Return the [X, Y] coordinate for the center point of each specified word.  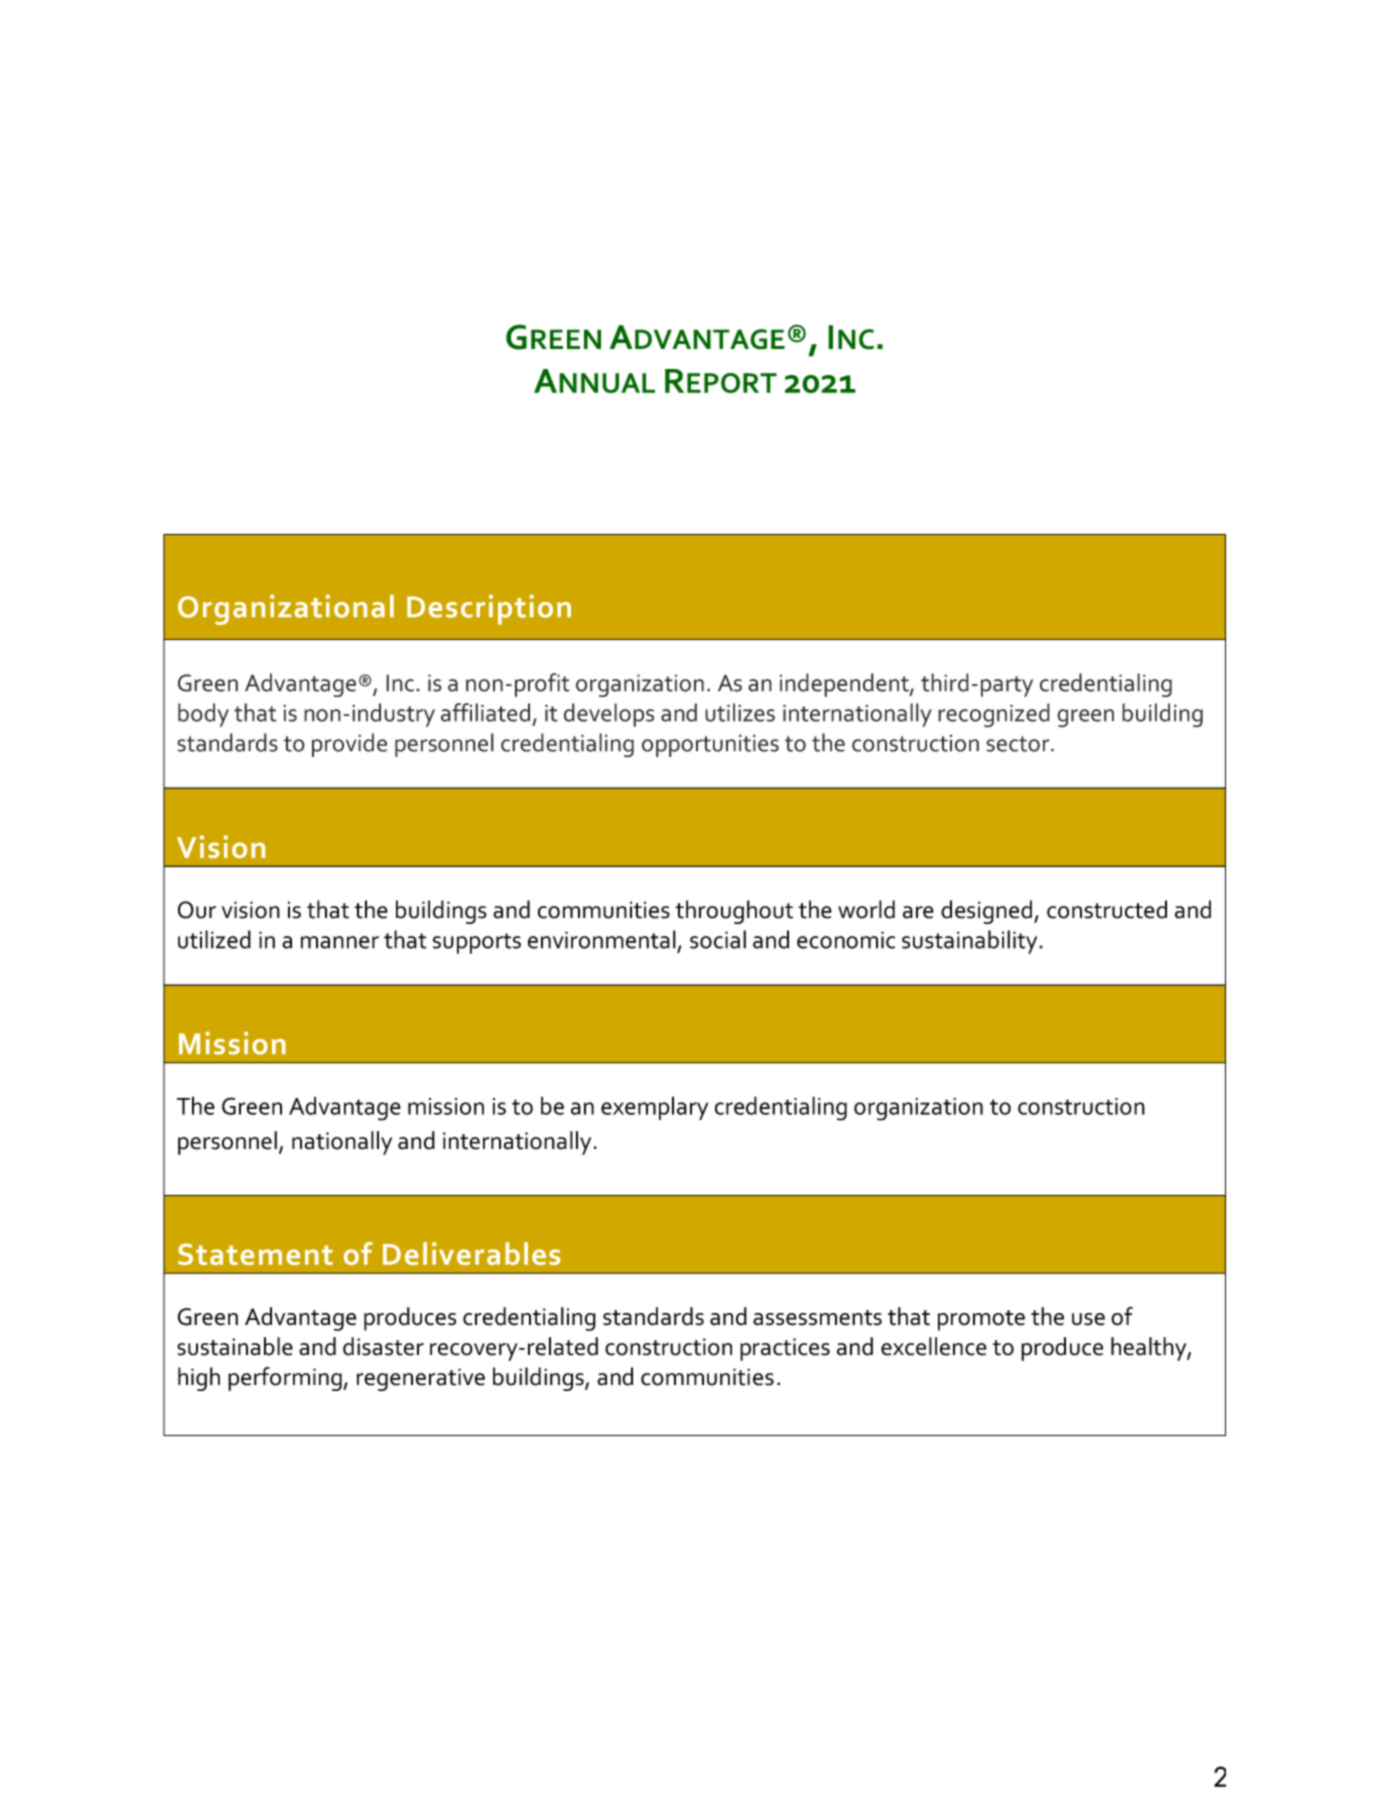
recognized [994, 715]
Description [489, 610]
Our [197, 910]
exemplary [654, 1108]
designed [986, 912]
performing [286, 1379]
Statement [255, 1254]
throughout [734, 912]
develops [609, 715]
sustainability [971, 942]
